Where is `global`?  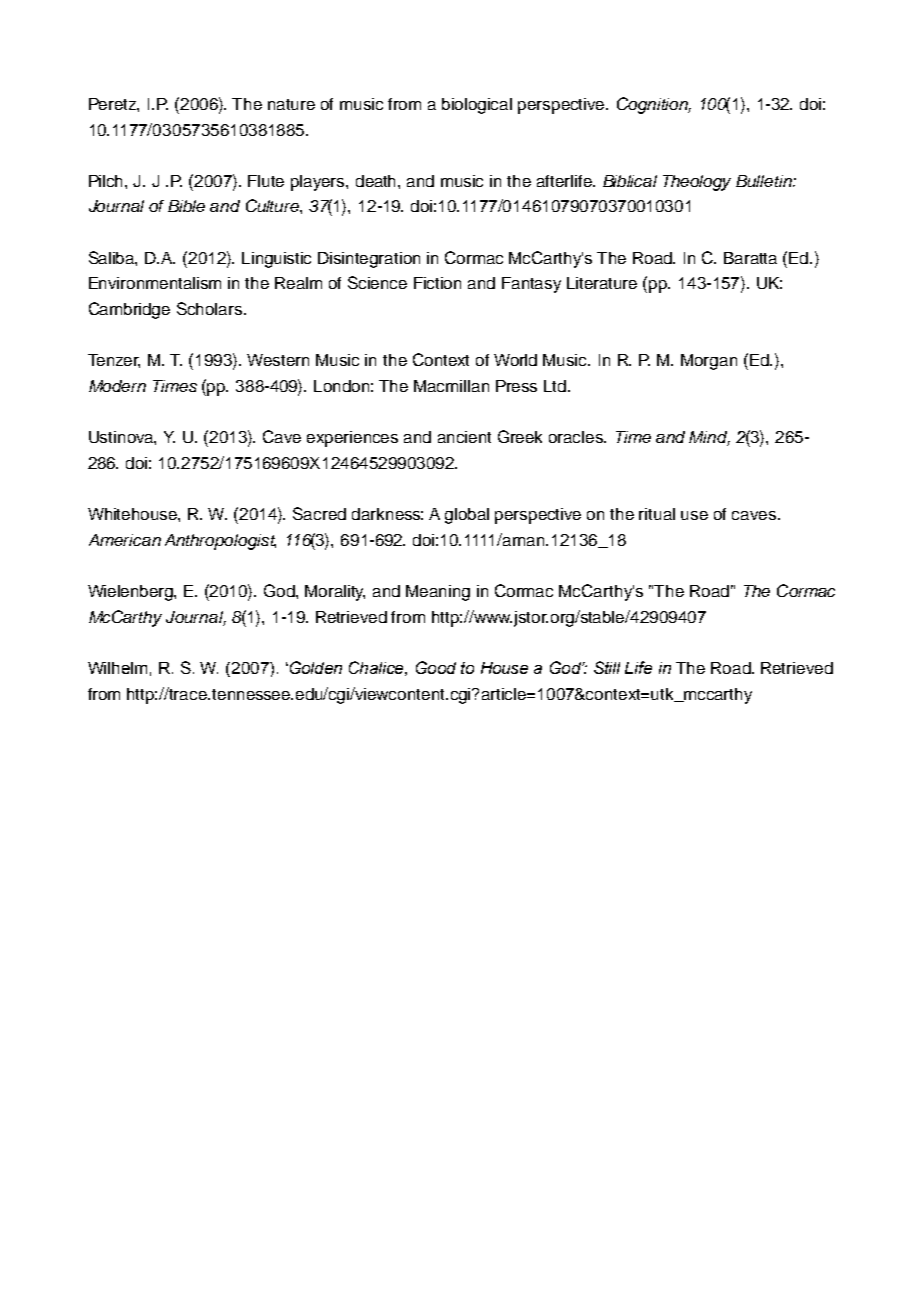
global is located at coordinates (467, 516).
